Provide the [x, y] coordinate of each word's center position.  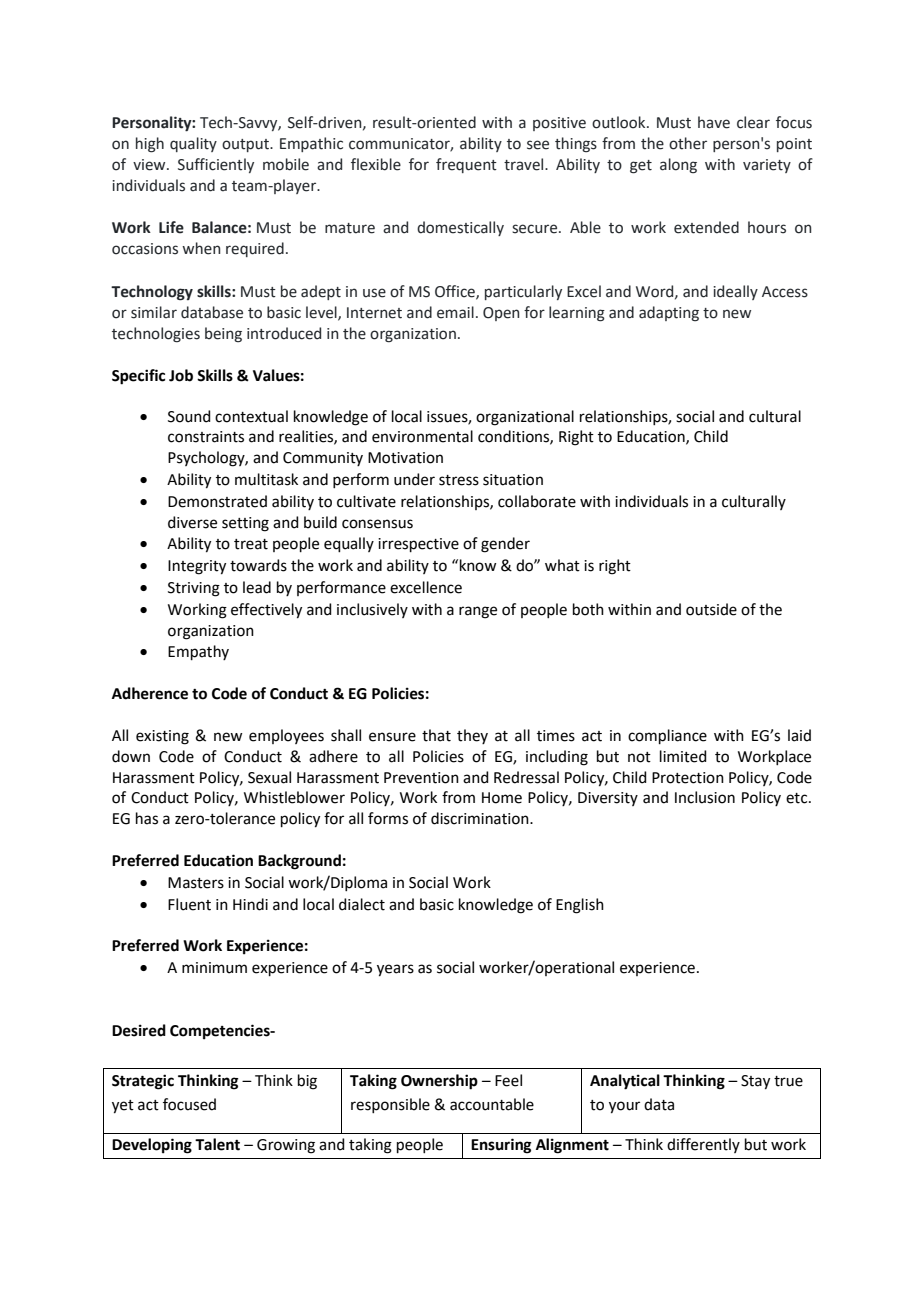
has [147, 818]
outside [711, 609]
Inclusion [705, 797]
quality [193, 144]
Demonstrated [217, 501]
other [688, 143]
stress [459, 480]
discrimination [481, 818]
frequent [466, 165]
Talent [217, 1144]
